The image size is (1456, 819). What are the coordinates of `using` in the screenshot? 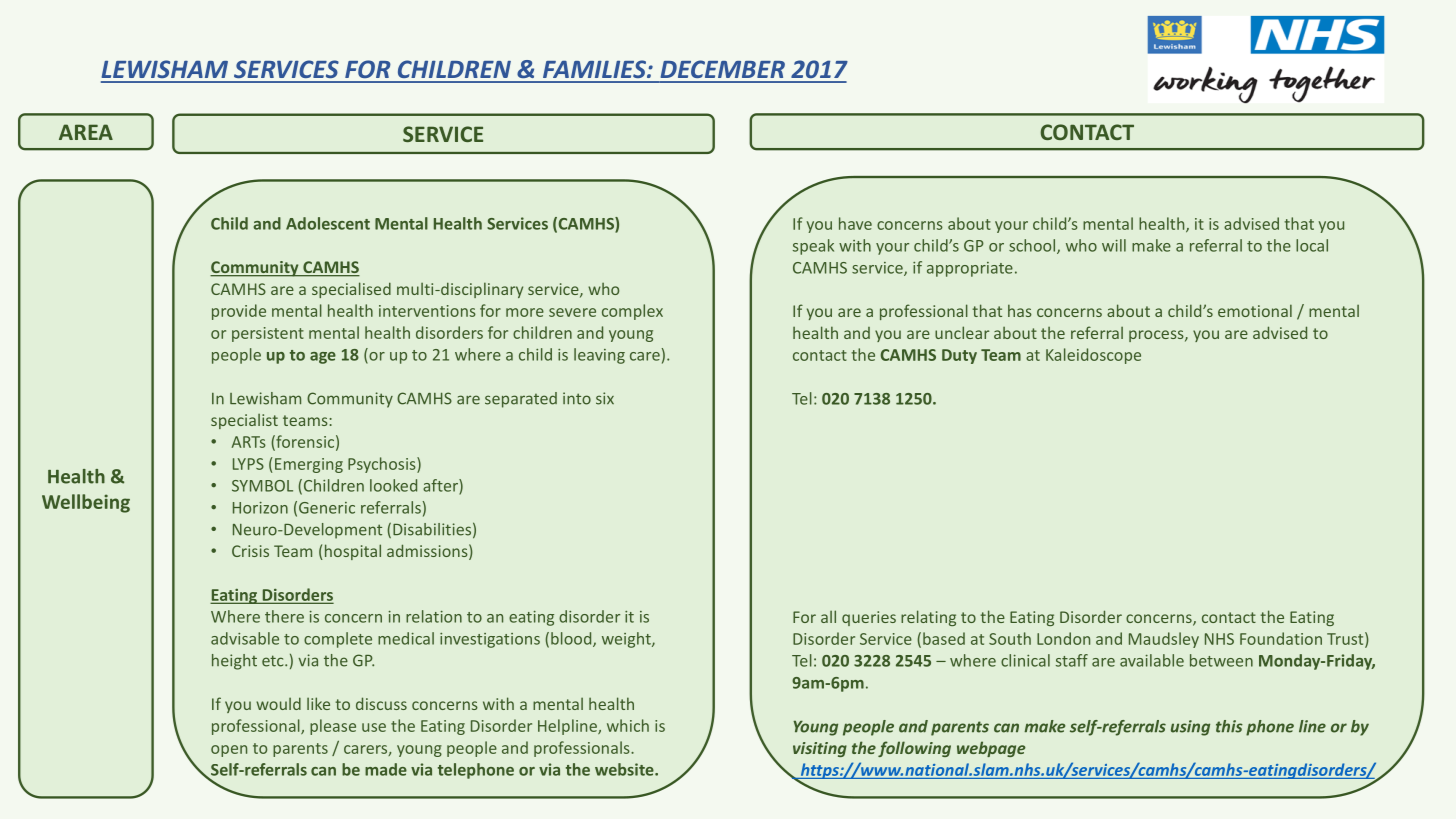 It's located at (1190, 728).
